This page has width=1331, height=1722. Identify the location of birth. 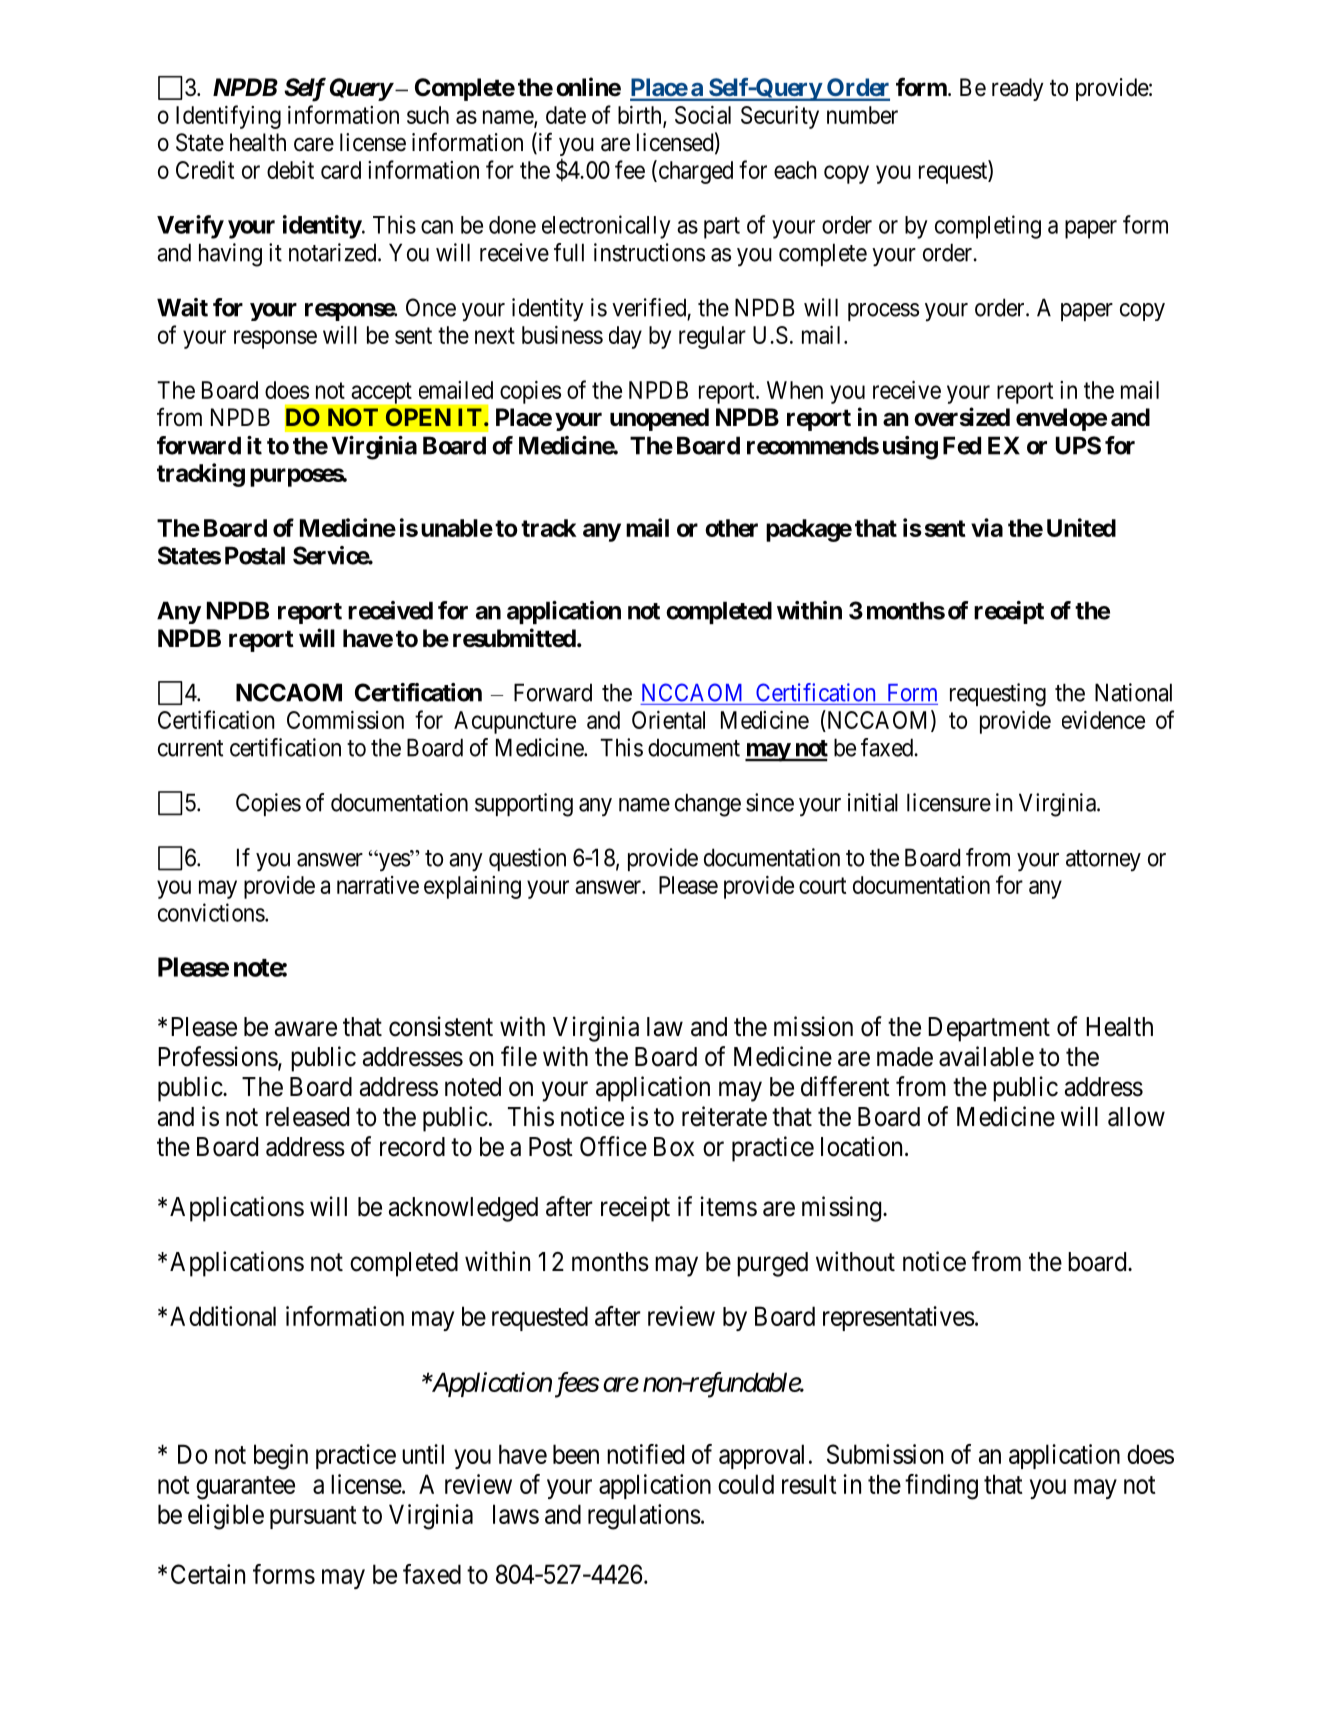
(641, 116).
